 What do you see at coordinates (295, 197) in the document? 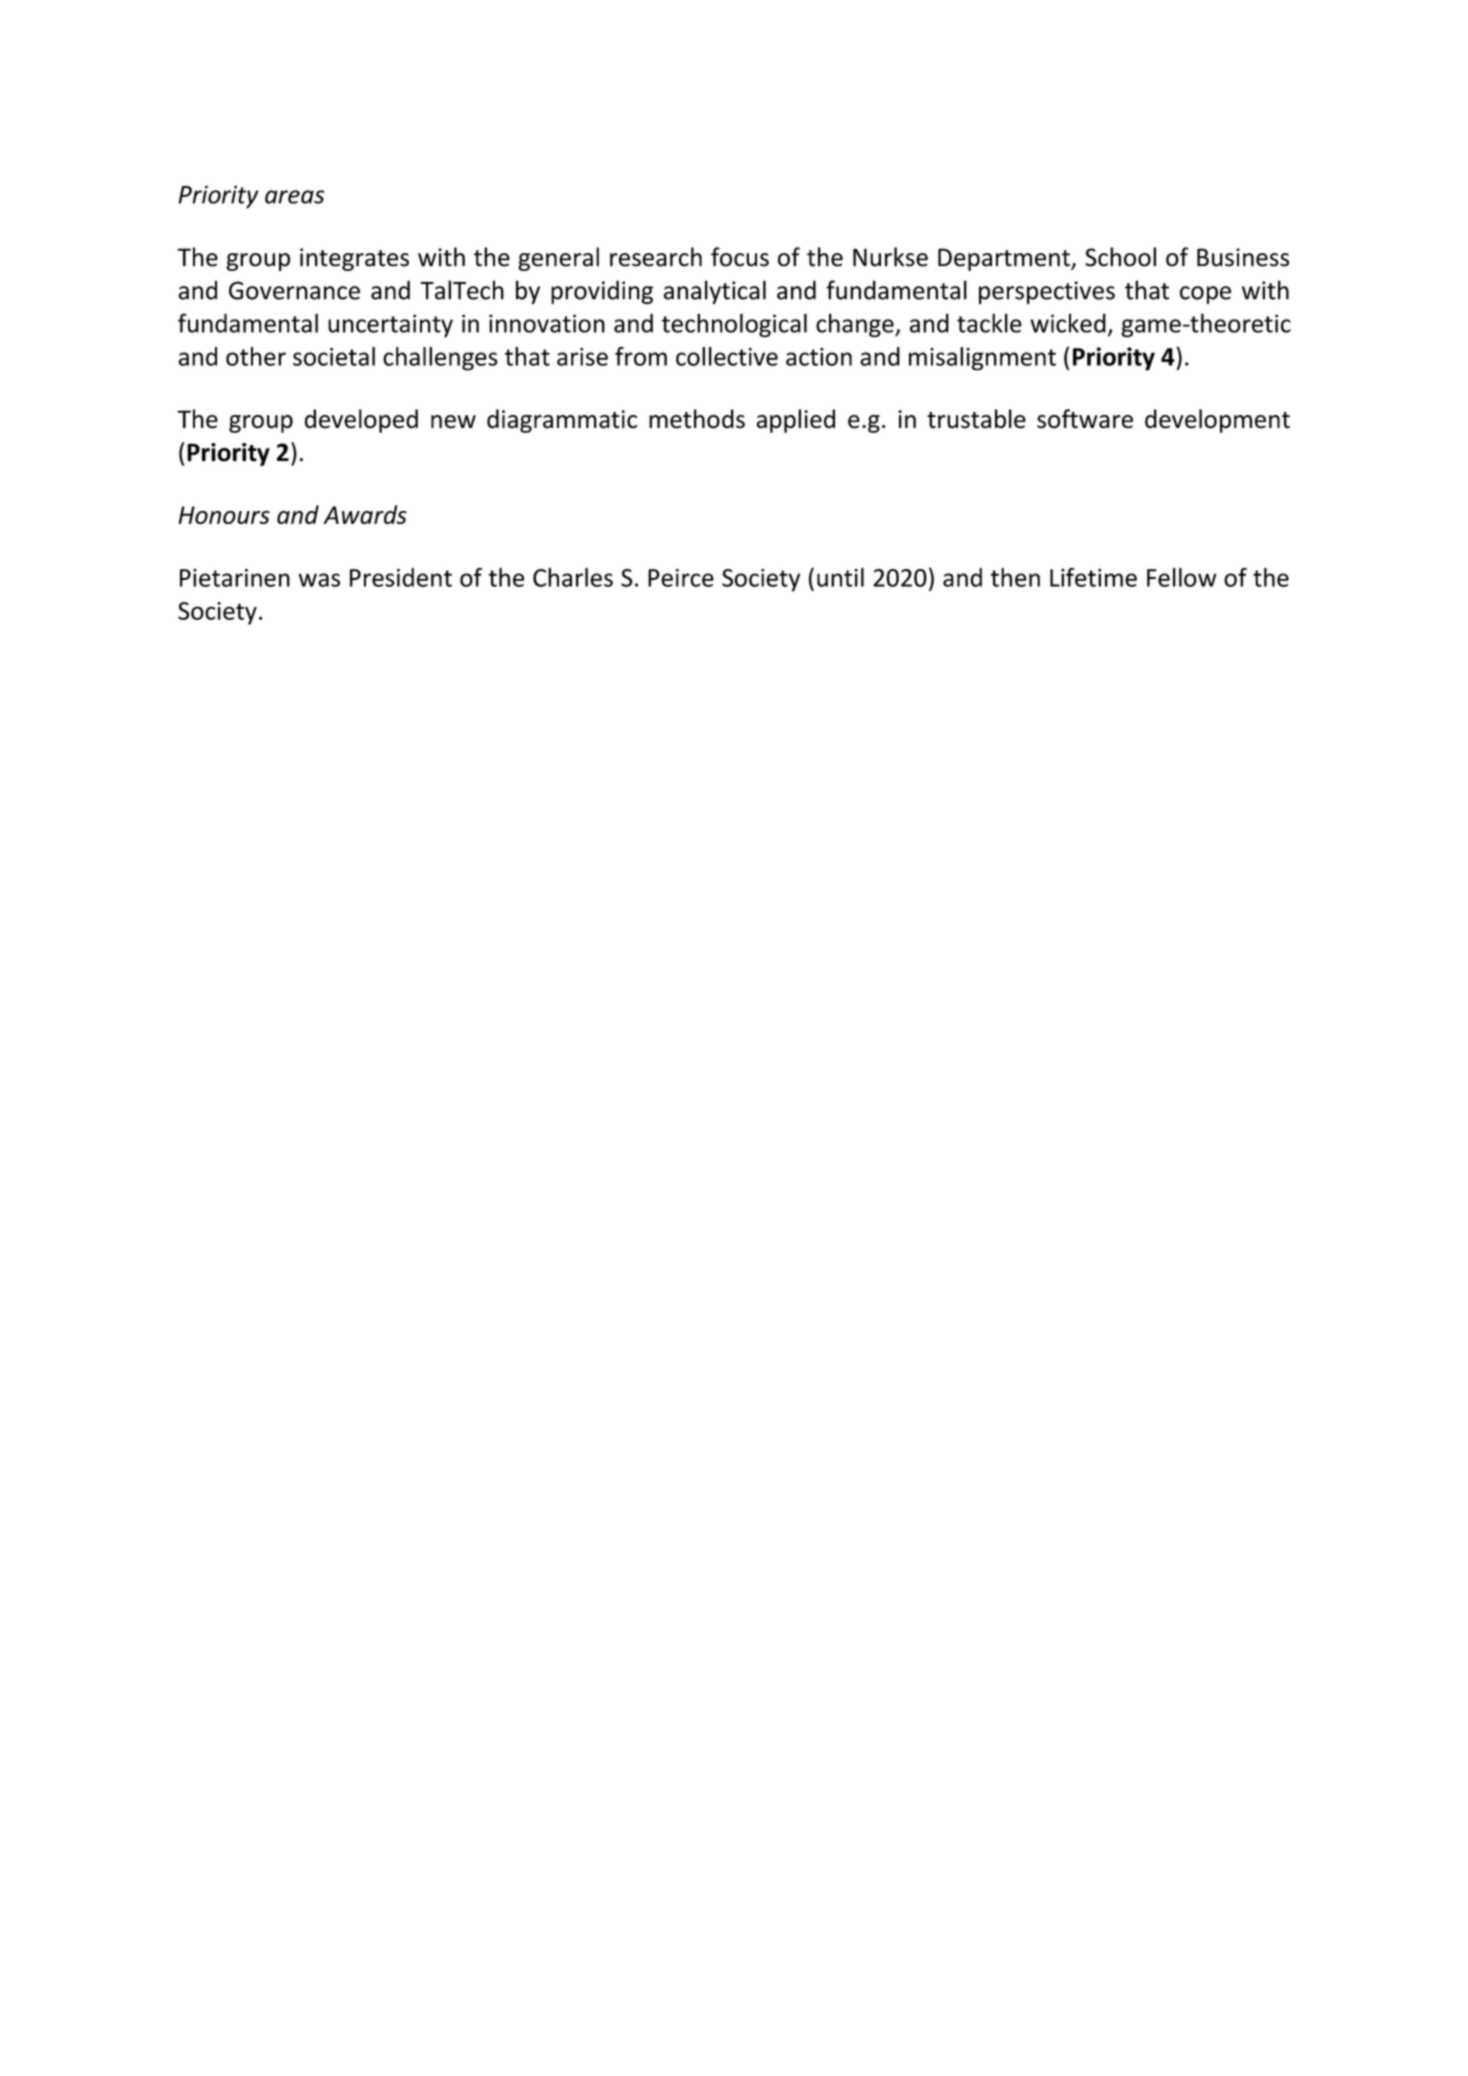
I see `areas` at bounding box center [295, 197].
